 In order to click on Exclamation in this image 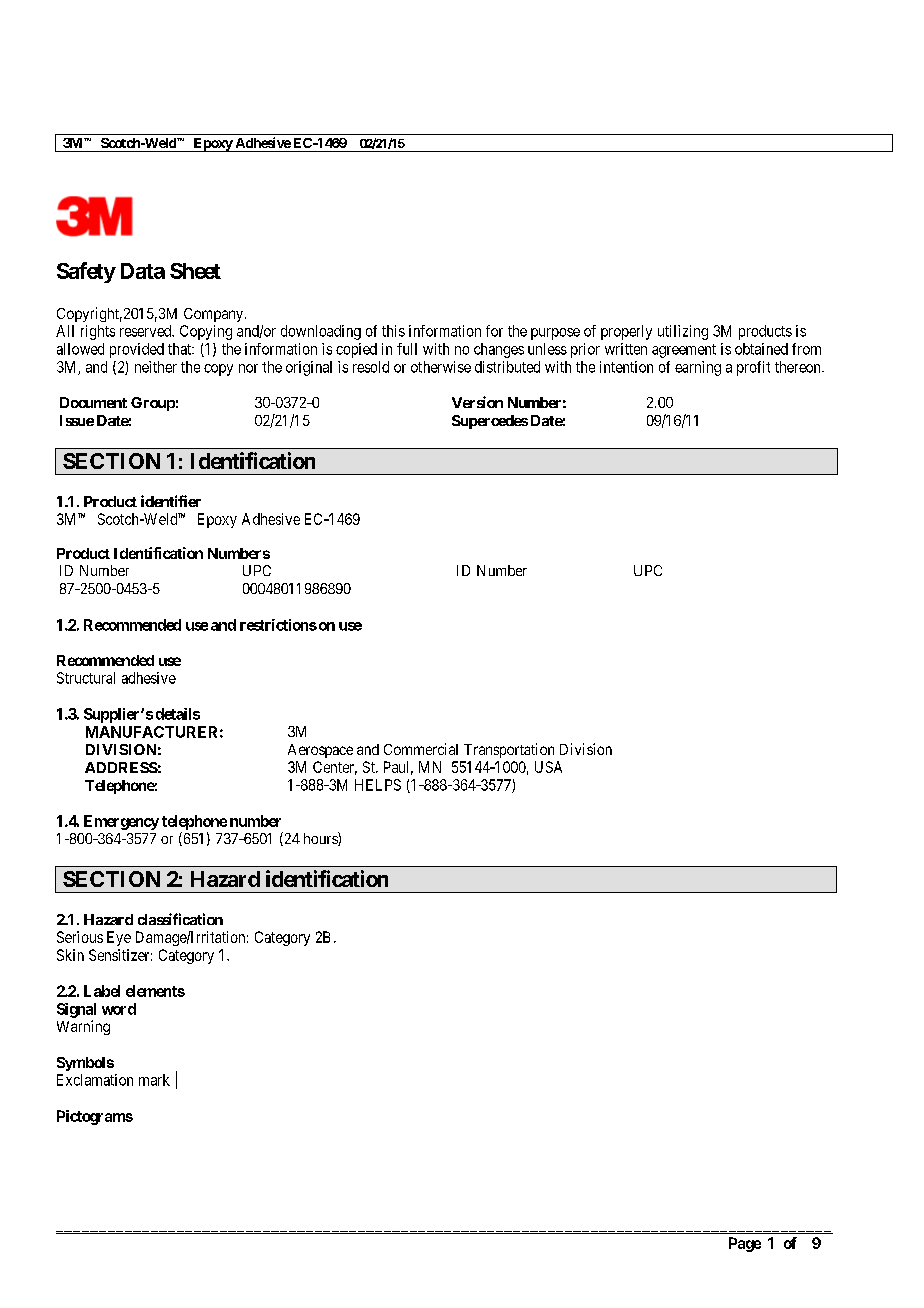, I will do `click(95, 1080)`.
